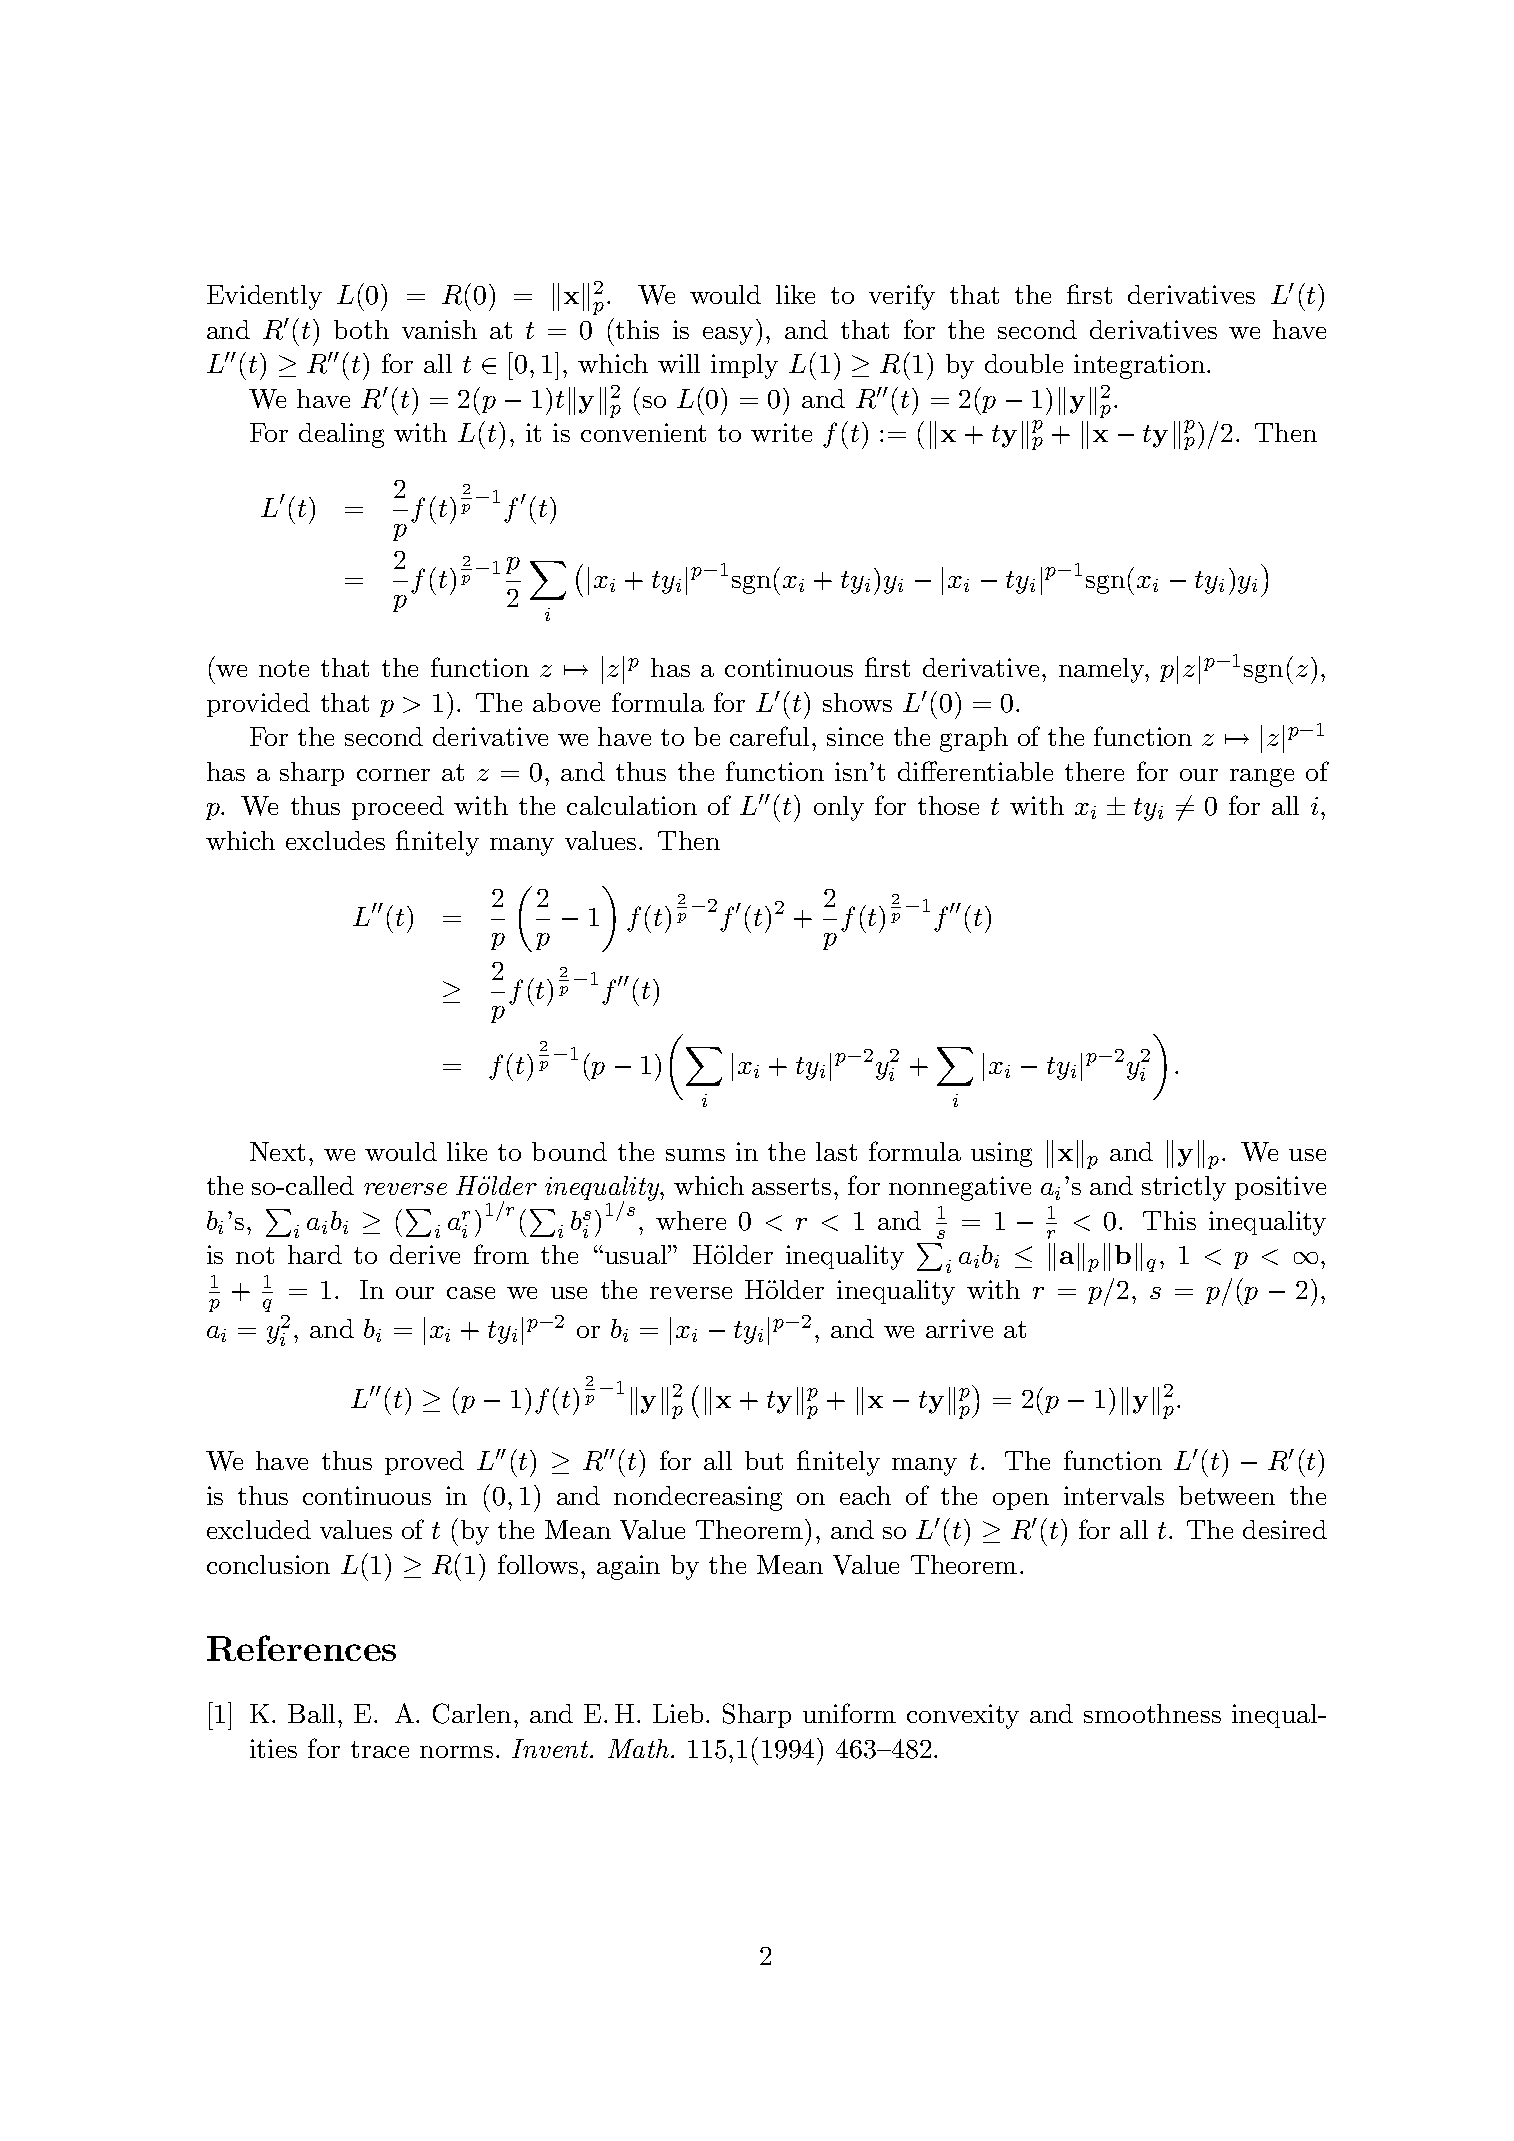 The image size is (1514, 2141). I want to click on note, so click(284, 668).
